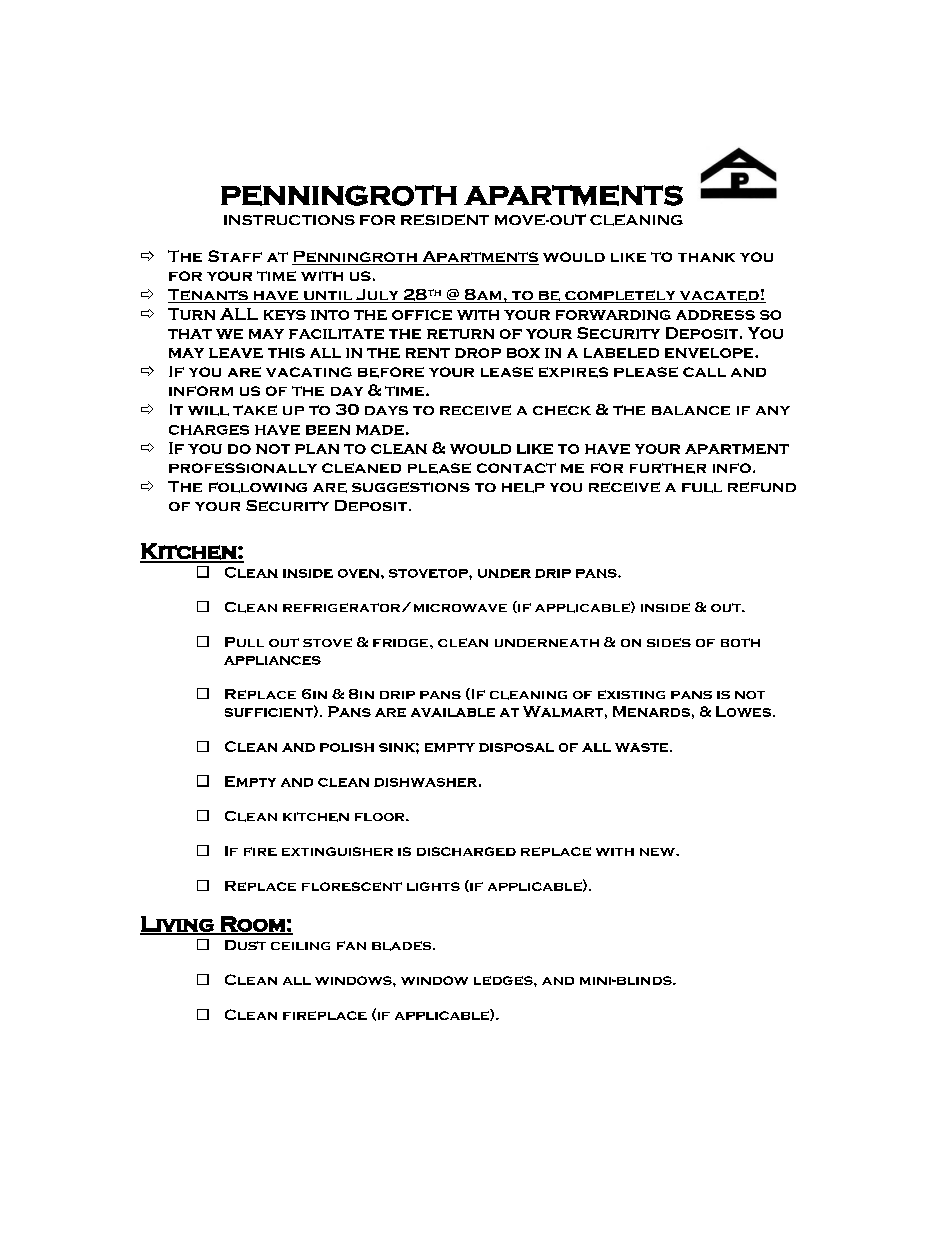 Image resolution: width=952 pixels, height=1233 pixels. I want to click on Staff, so click(235, 256).
